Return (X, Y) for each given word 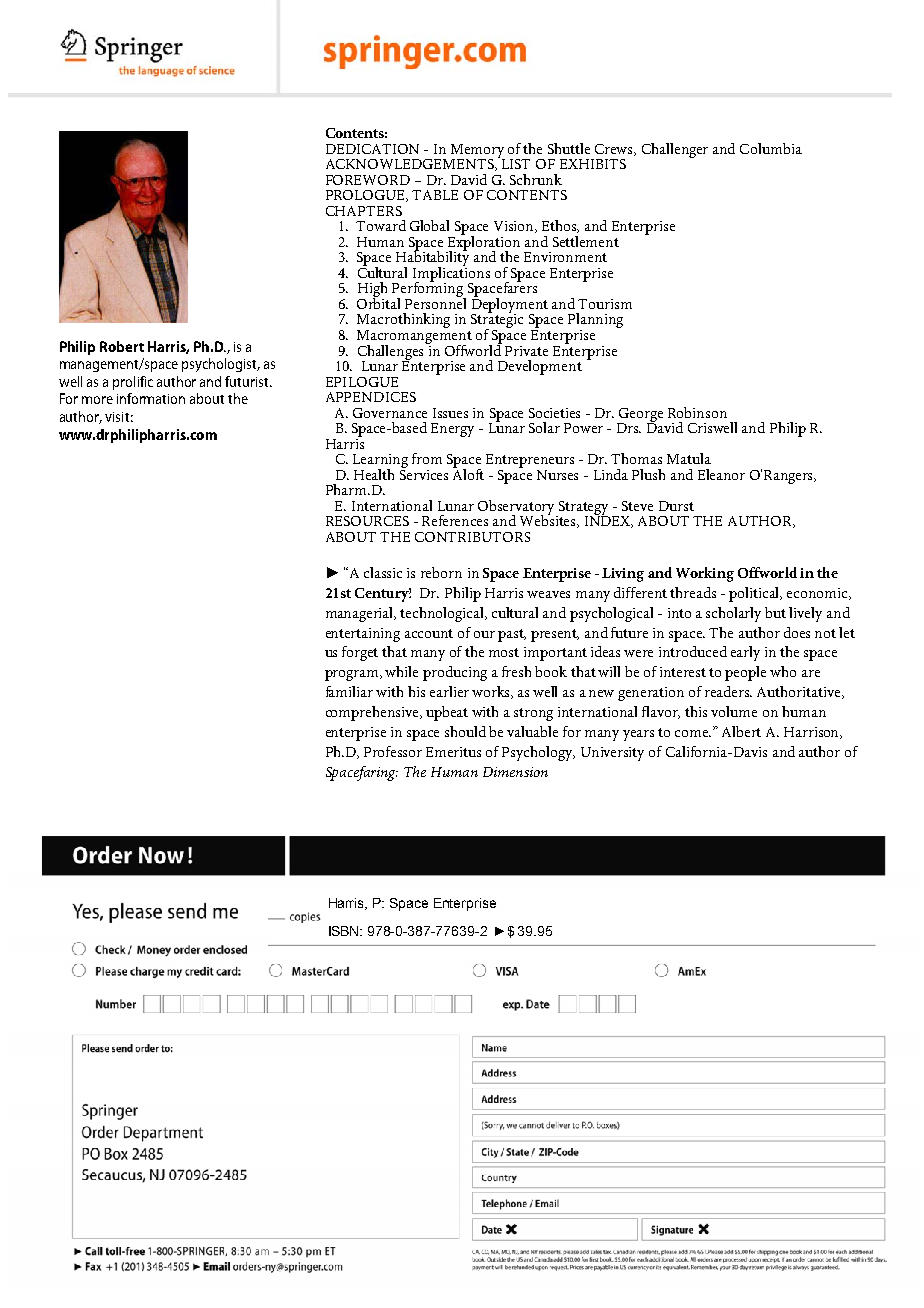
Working (705, 574)
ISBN (345, 931)
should (465, 731)
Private (526, 351)
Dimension (515, 772)
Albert (741, 731)
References (455, 520)
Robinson (697, 412)
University (612, 754)
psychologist (221, 365)
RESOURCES (367, 521)
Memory (478, 152)
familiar (349, 691)
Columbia (771, 148)
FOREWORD (368, 180)
